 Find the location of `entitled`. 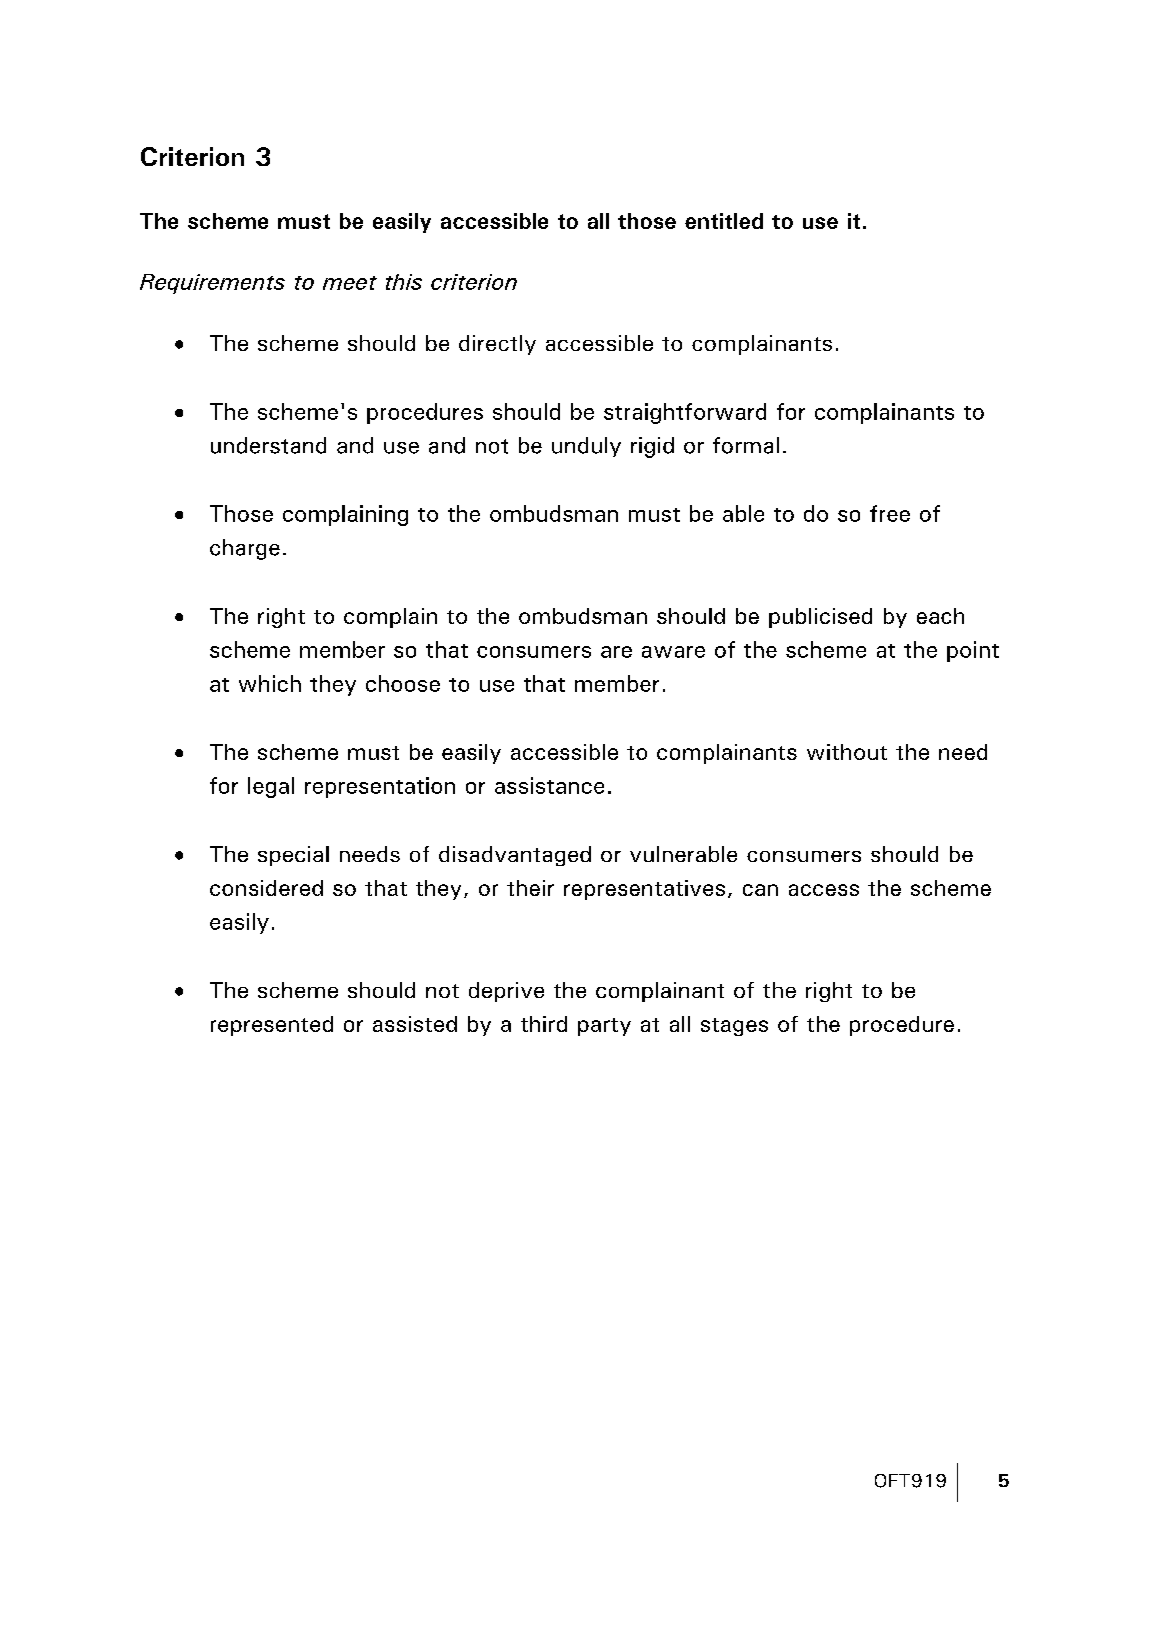

entitled is located at coordinates (724, 221).
